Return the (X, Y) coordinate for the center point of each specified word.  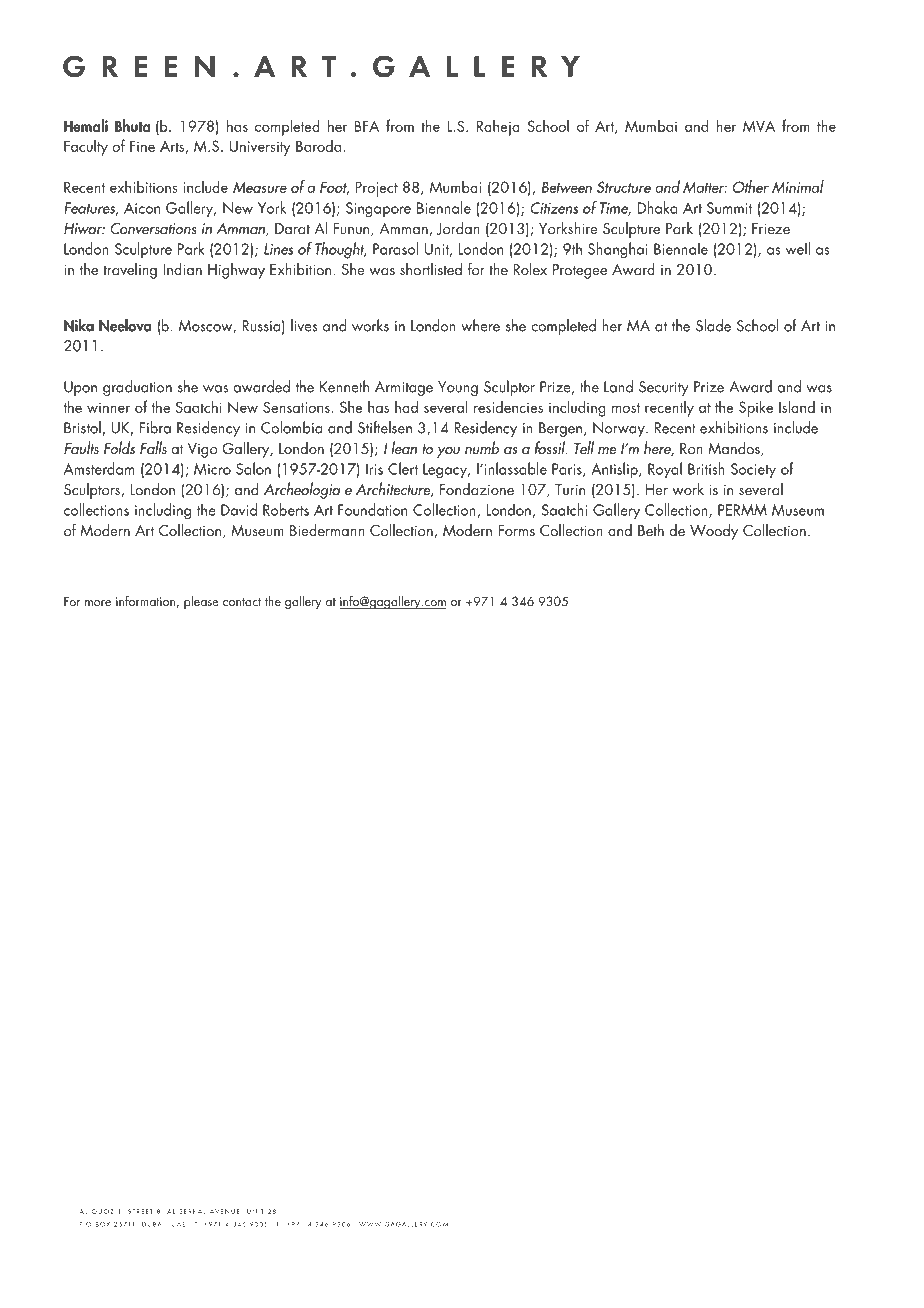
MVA (759, 126)
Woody (714, 532)
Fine (142, 146)
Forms (517, 530)
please (201, 602)
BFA (367, 126)
